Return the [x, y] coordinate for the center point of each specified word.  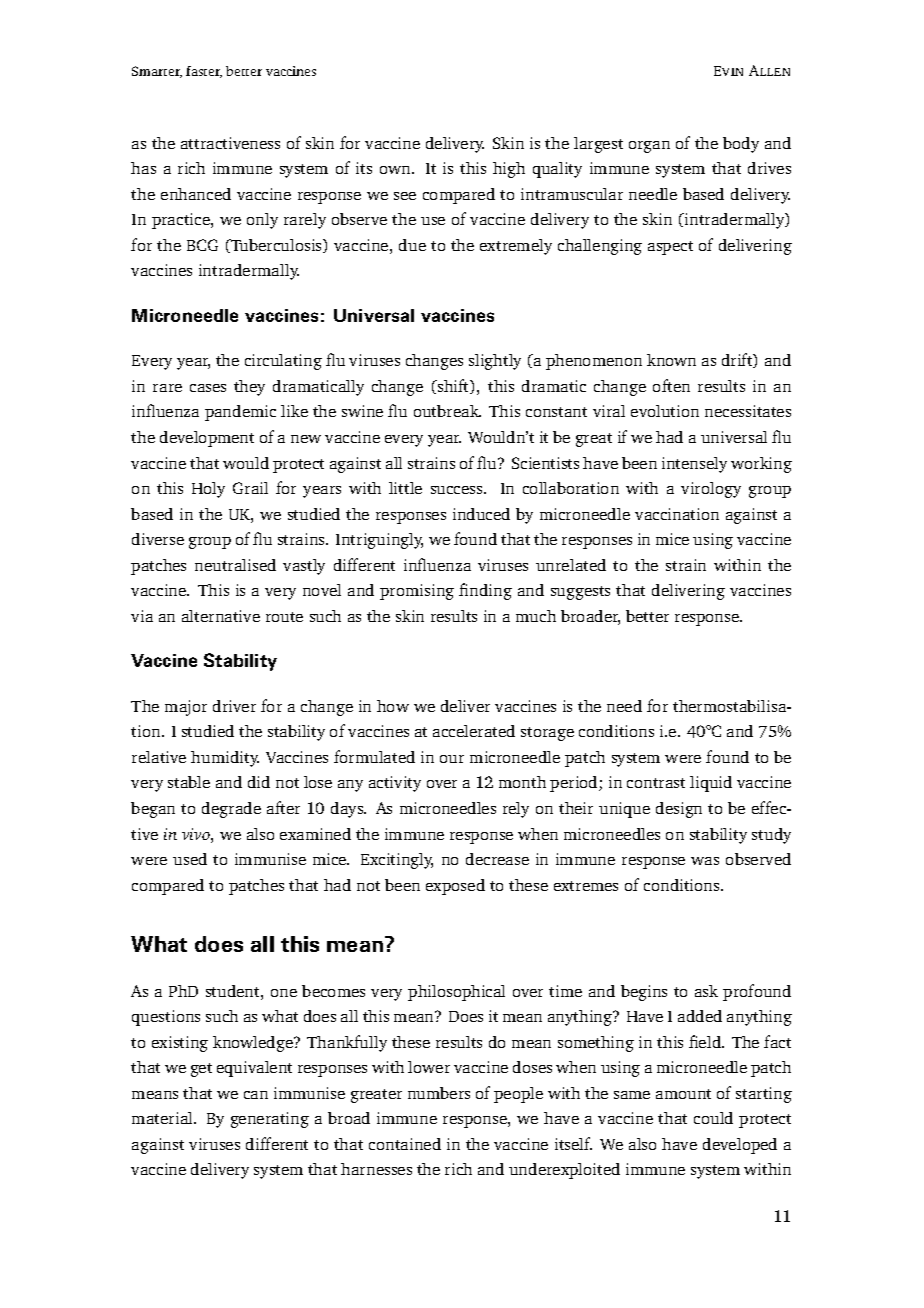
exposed [455, 887]
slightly [495, 362]
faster [204, 72]
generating [270, 1120]
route [284, 617]
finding [485, 591]
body [741, 145]
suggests [580, 593]
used [190, 859]
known [671, 360]
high [509, 170]
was [705, 861]
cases [208, 388]
